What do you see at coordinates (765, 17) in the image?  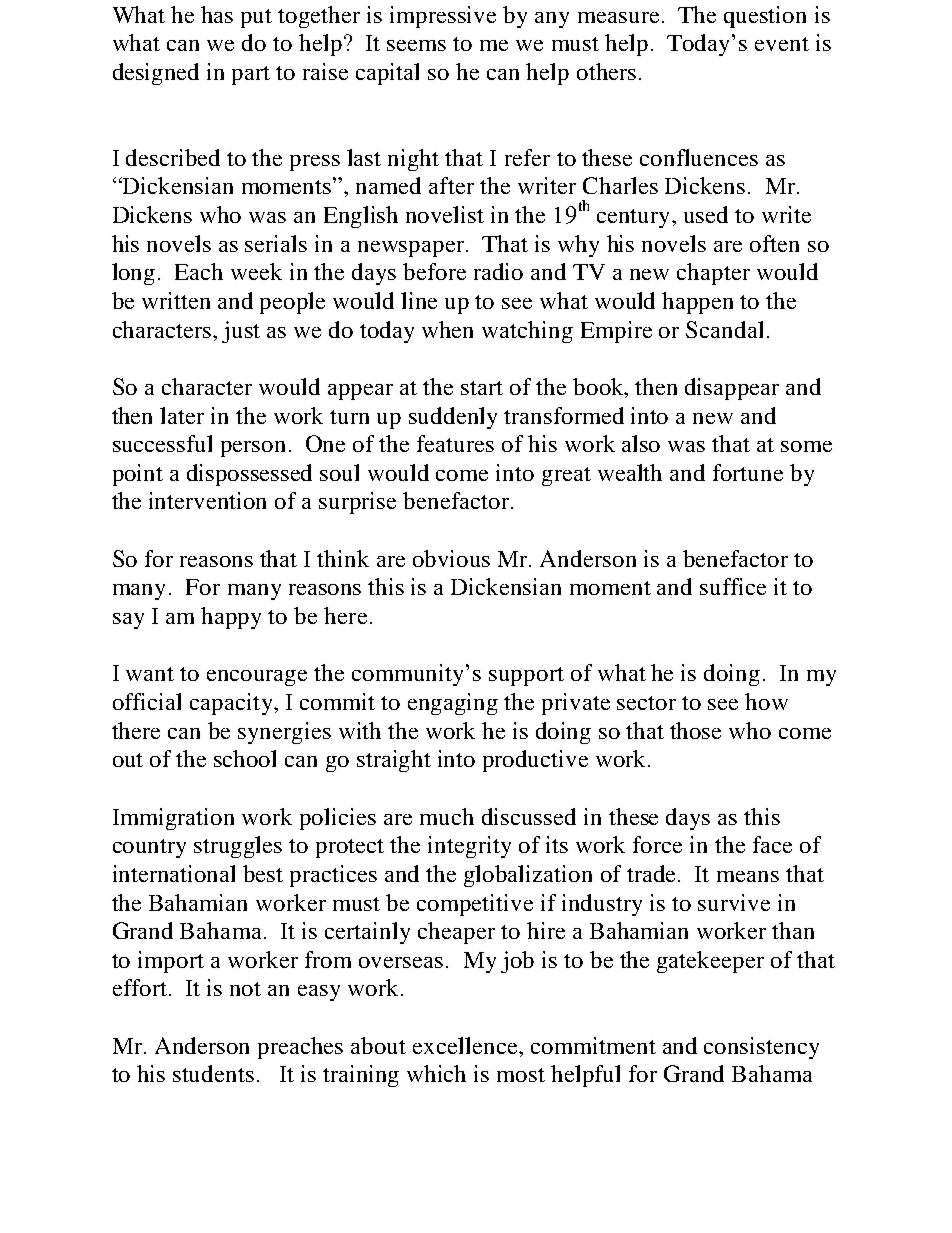 I see `question` at bounding box center [765, 17].
